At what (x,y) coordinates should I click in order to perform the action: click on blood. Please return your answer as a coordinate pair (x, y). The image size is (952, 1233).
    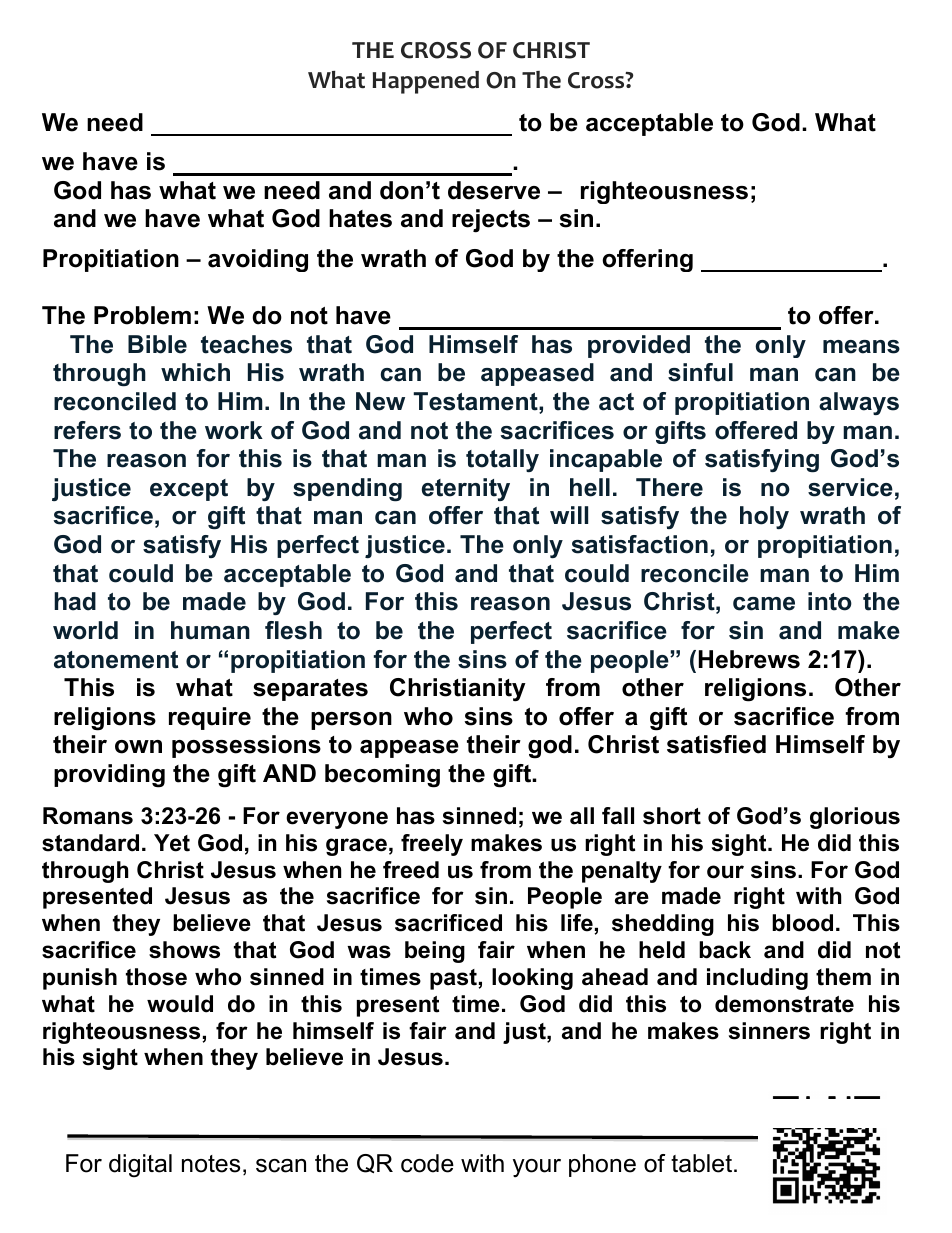
    Looking at the image, I should click on (802, 923).
